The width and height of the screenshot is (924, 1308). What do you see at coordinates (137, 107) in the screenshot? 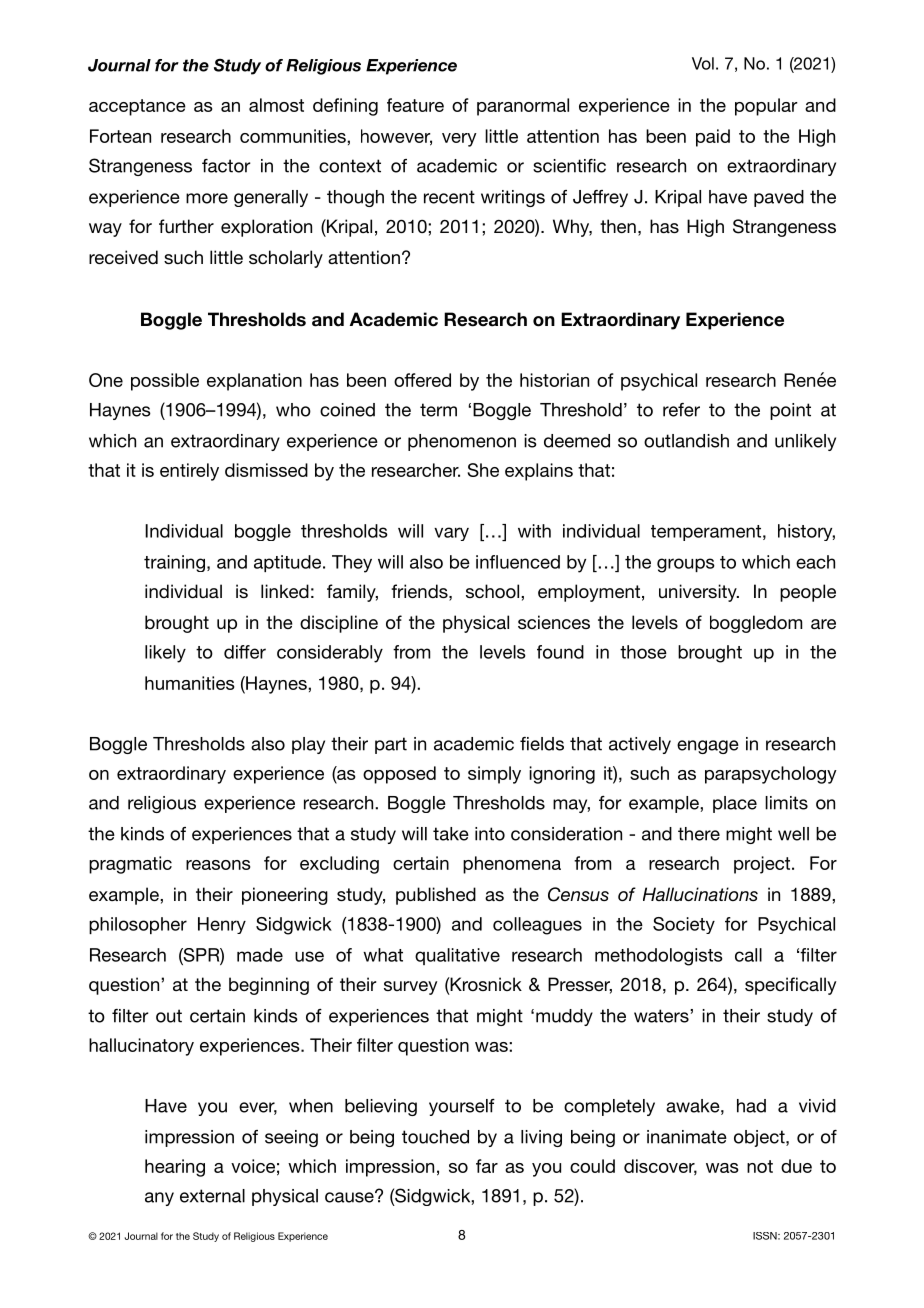
I see `acceptance` at bounding box center [137, 107].
